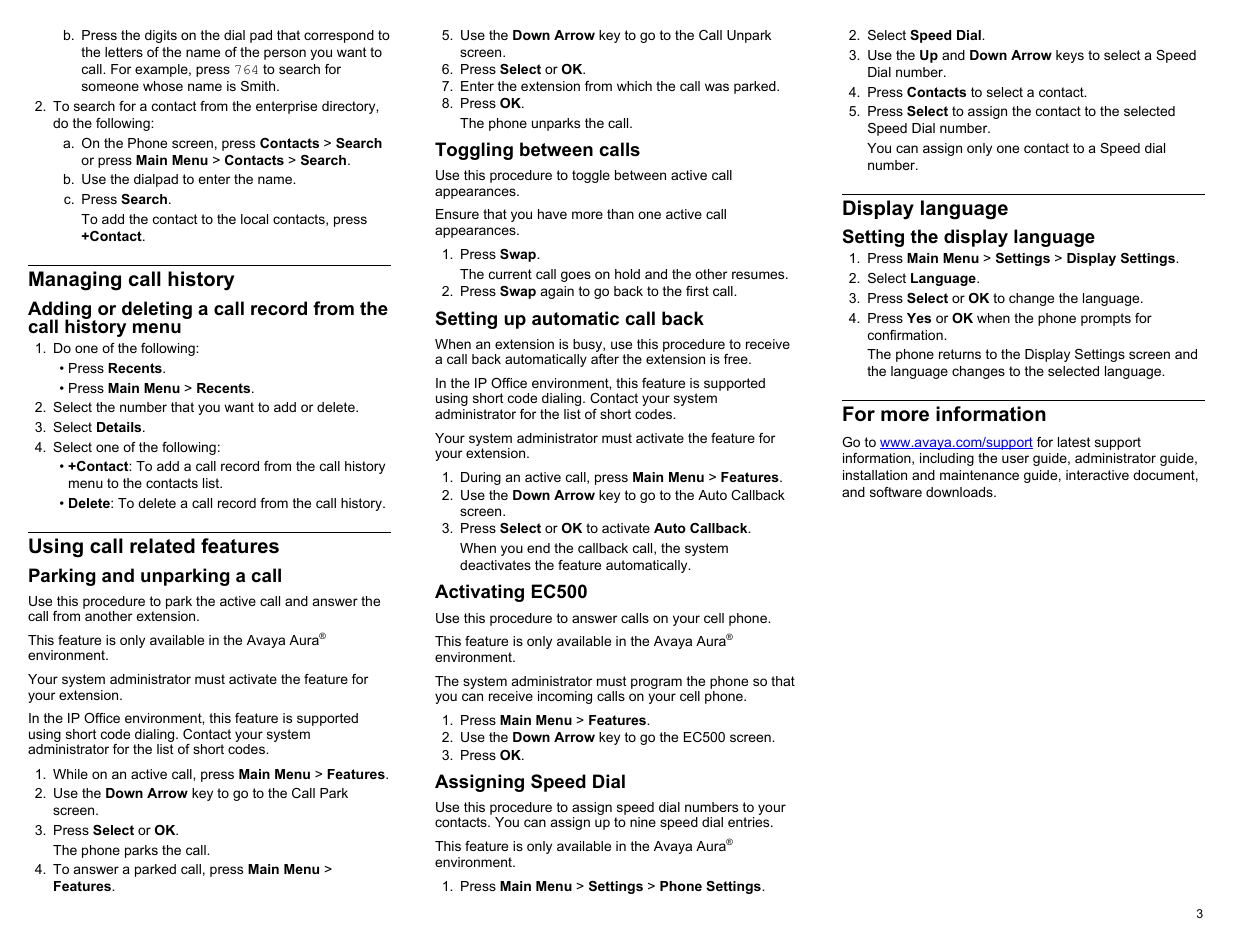  Describe the element at coordinates (124, 52) in the screenshot. I see `letters` at that location.
